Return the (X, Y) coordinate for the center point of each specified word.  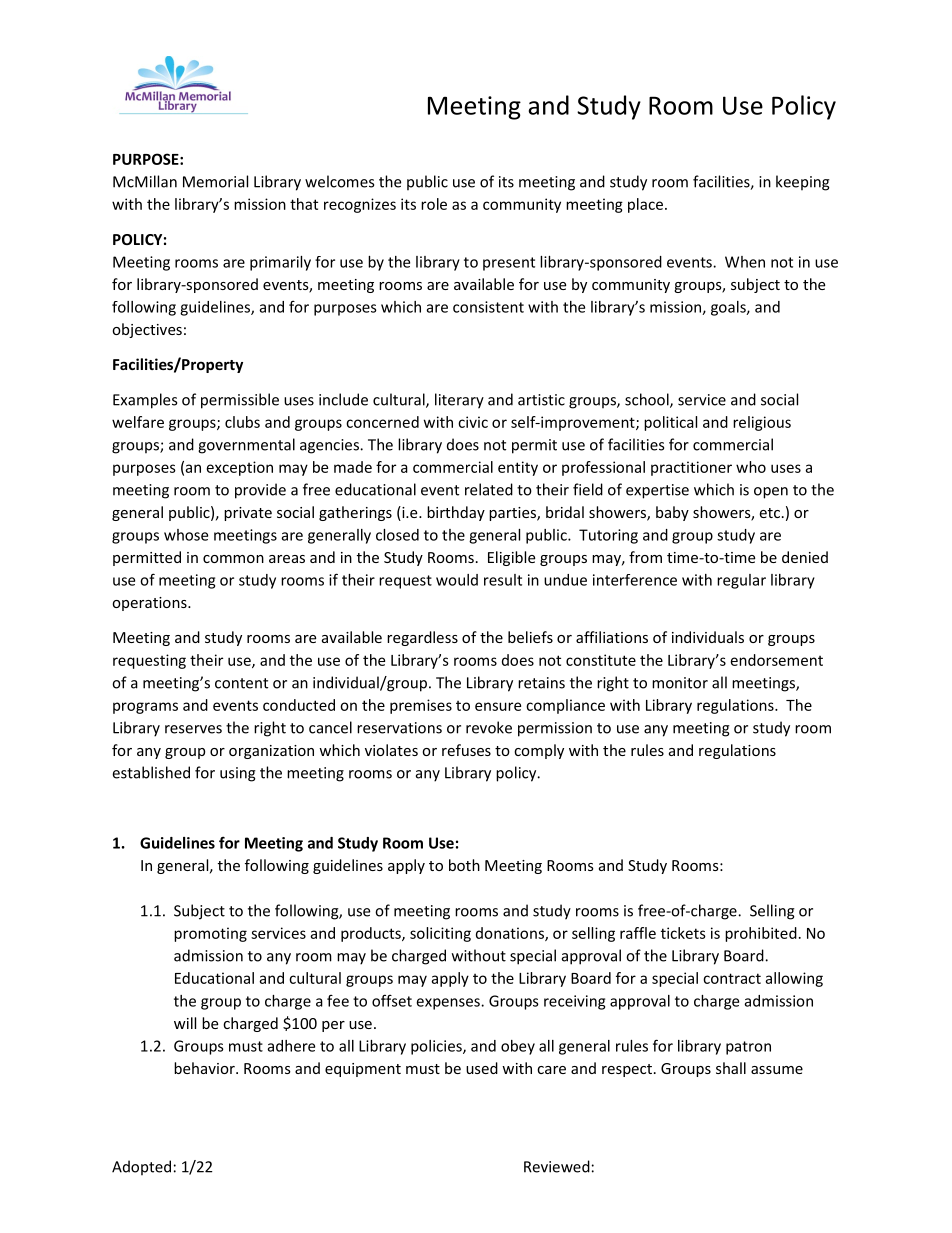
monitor (680, 683)
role (434, 204)
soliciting (440, 934)
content (241, 683)
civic (473, 422)
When (745, 262)
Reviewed (557, 1166)
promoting (210, 934)
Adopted (141, 1168)
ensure (498, 706)
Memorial (215, 181)
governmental (246, 446)
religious (762, 423)
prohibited (761, 934)
